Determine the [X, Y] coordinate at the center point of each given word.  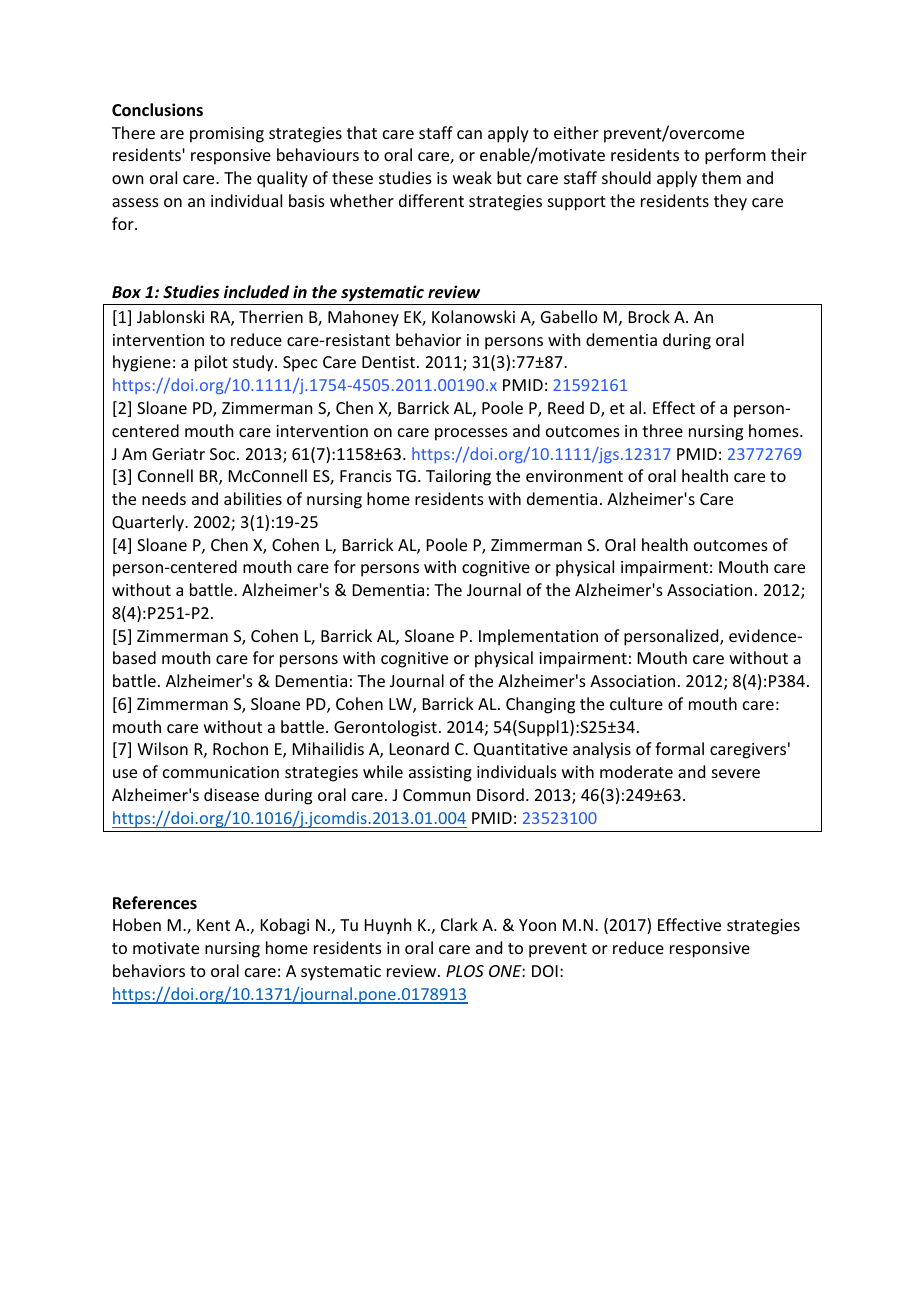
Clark [459, 924]
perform [735, 156]
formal [679, 748]
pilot [211, 363]
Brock [649, 316]
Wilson [162, 748]
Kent [213, 925]
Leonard [419, 748]
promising [227, 135]
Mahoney [363, 318]
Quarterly [149, 523]
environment [574, 476]
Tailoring [458, 477]
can [469, 134]
